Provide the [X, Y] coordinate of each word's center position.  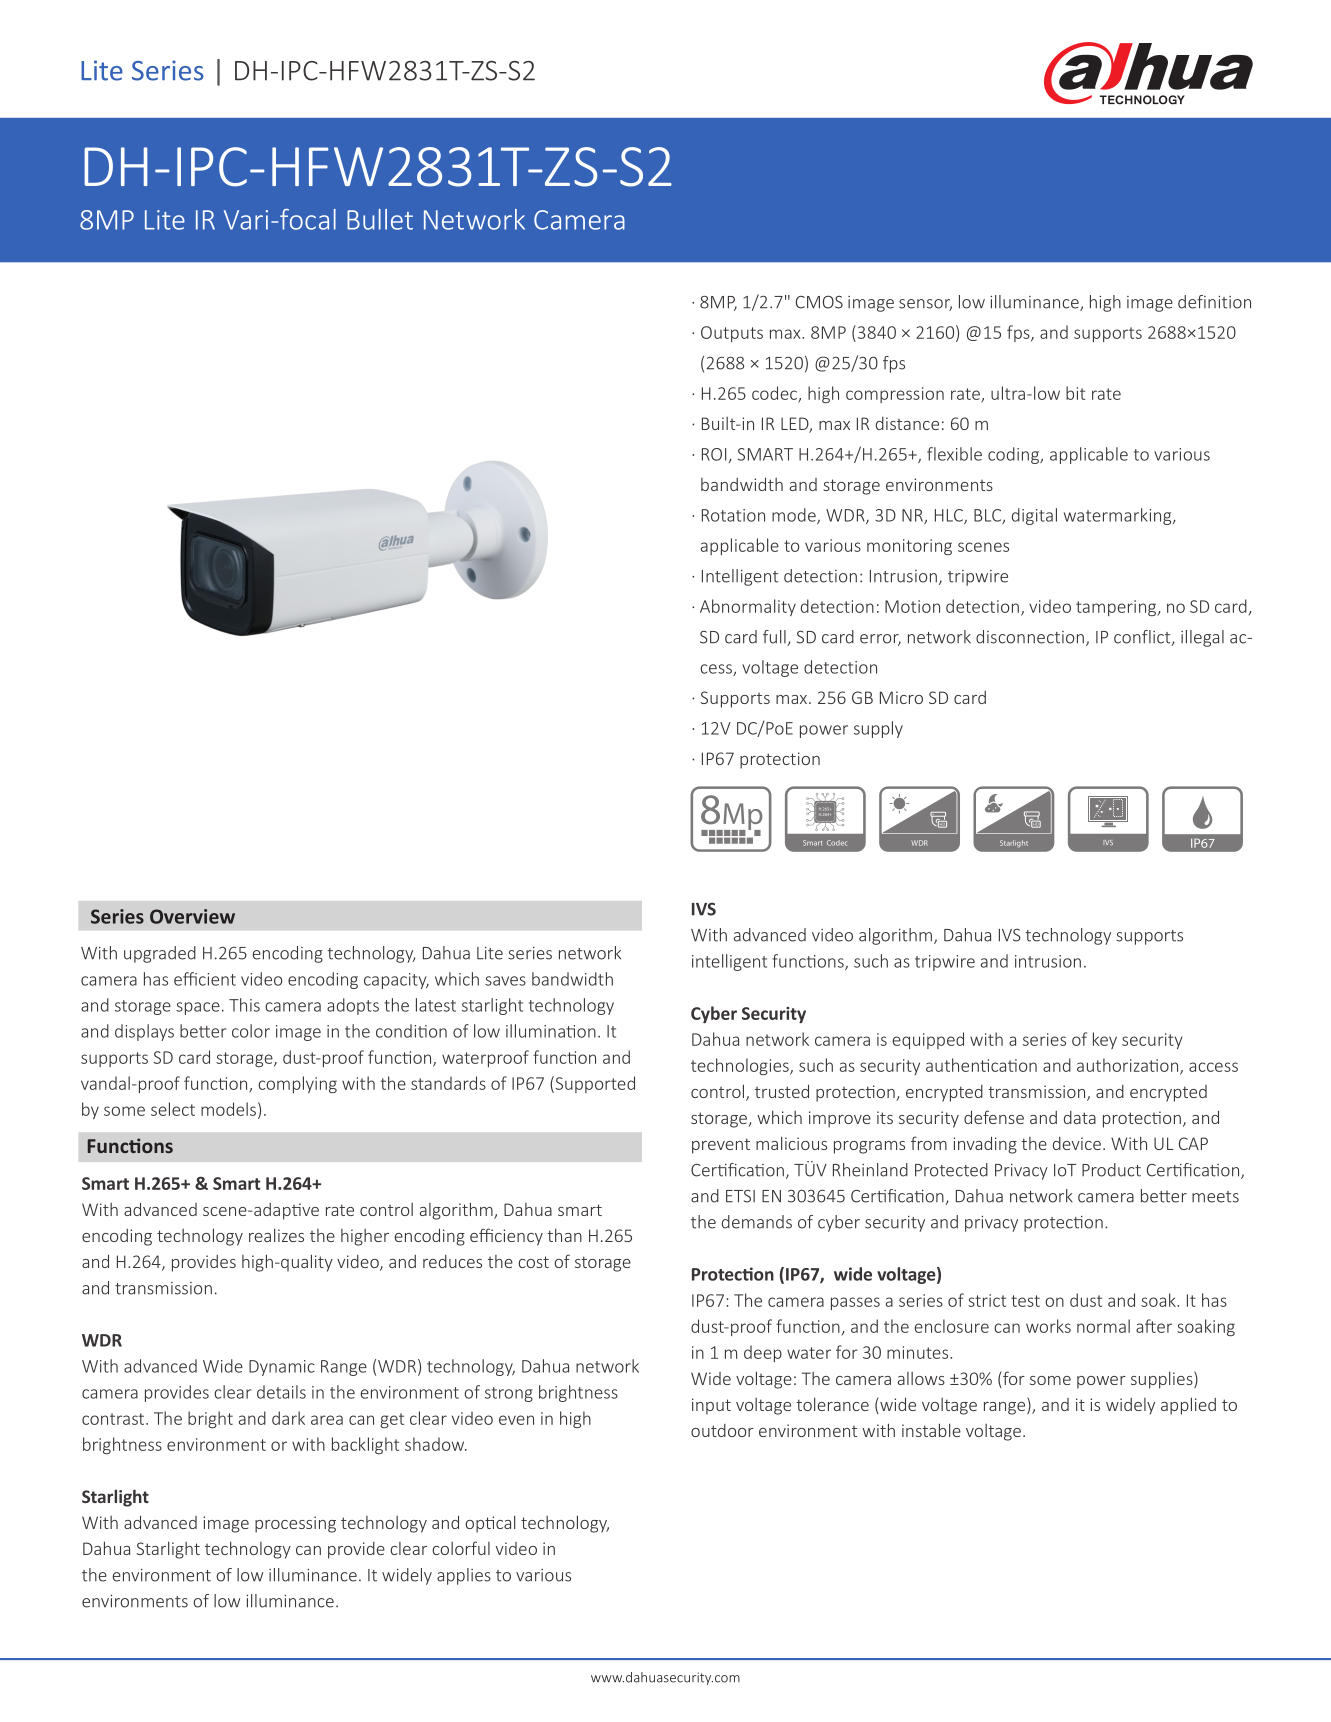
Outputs [732, 334]
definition [1214, 302]
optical [490, 1524]
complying [297, 1084]
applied [1188, 1406]
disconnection [1030, 637]
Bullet [380, 219]
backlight [365, 1445]
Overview [192, 916]
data [1080, 1117]
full [775, 638]
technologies [741, 1066]
